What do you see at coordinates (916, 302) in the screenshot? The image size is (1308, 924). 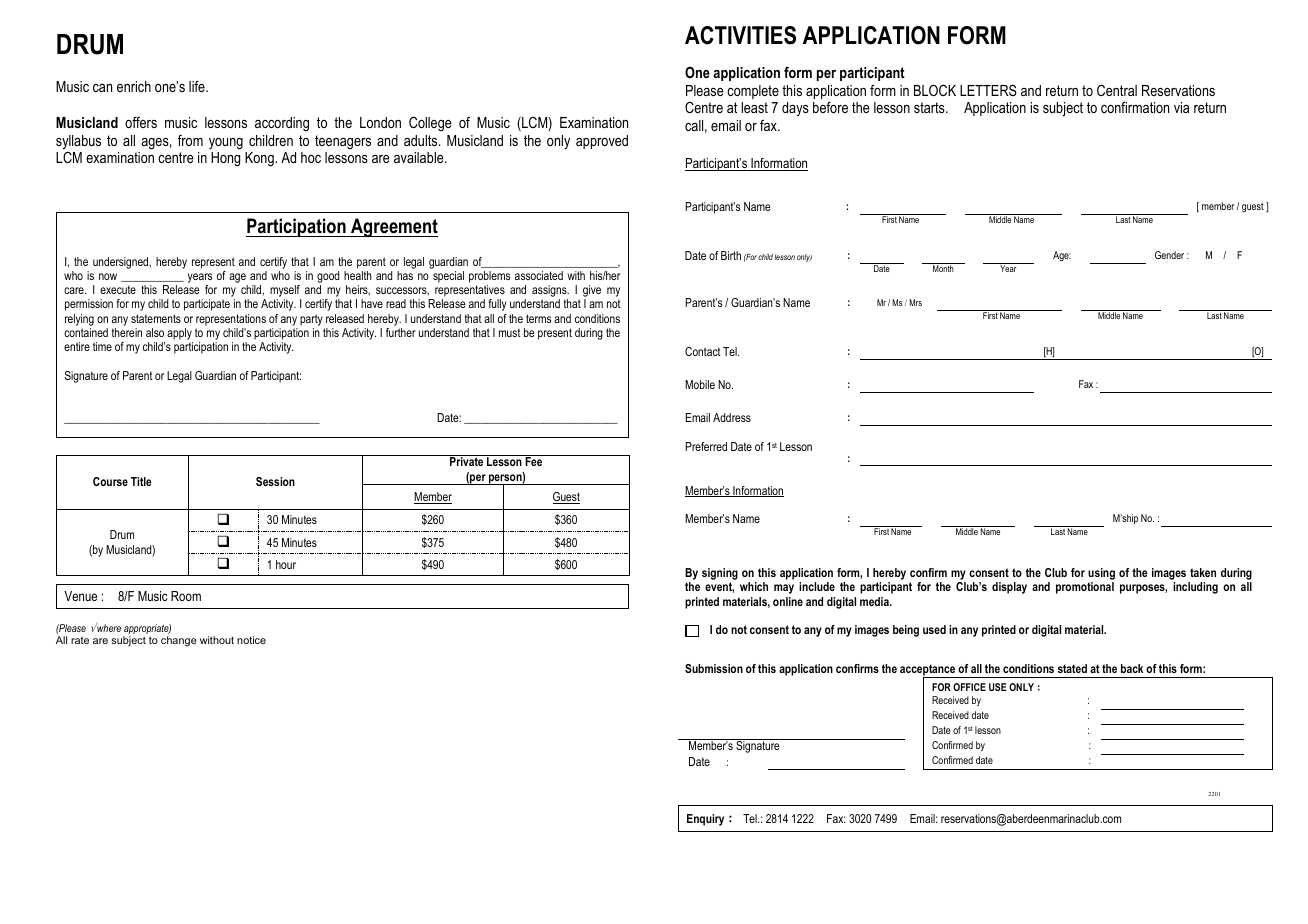 I see `Mrs` at bounding box center [916, 302].
